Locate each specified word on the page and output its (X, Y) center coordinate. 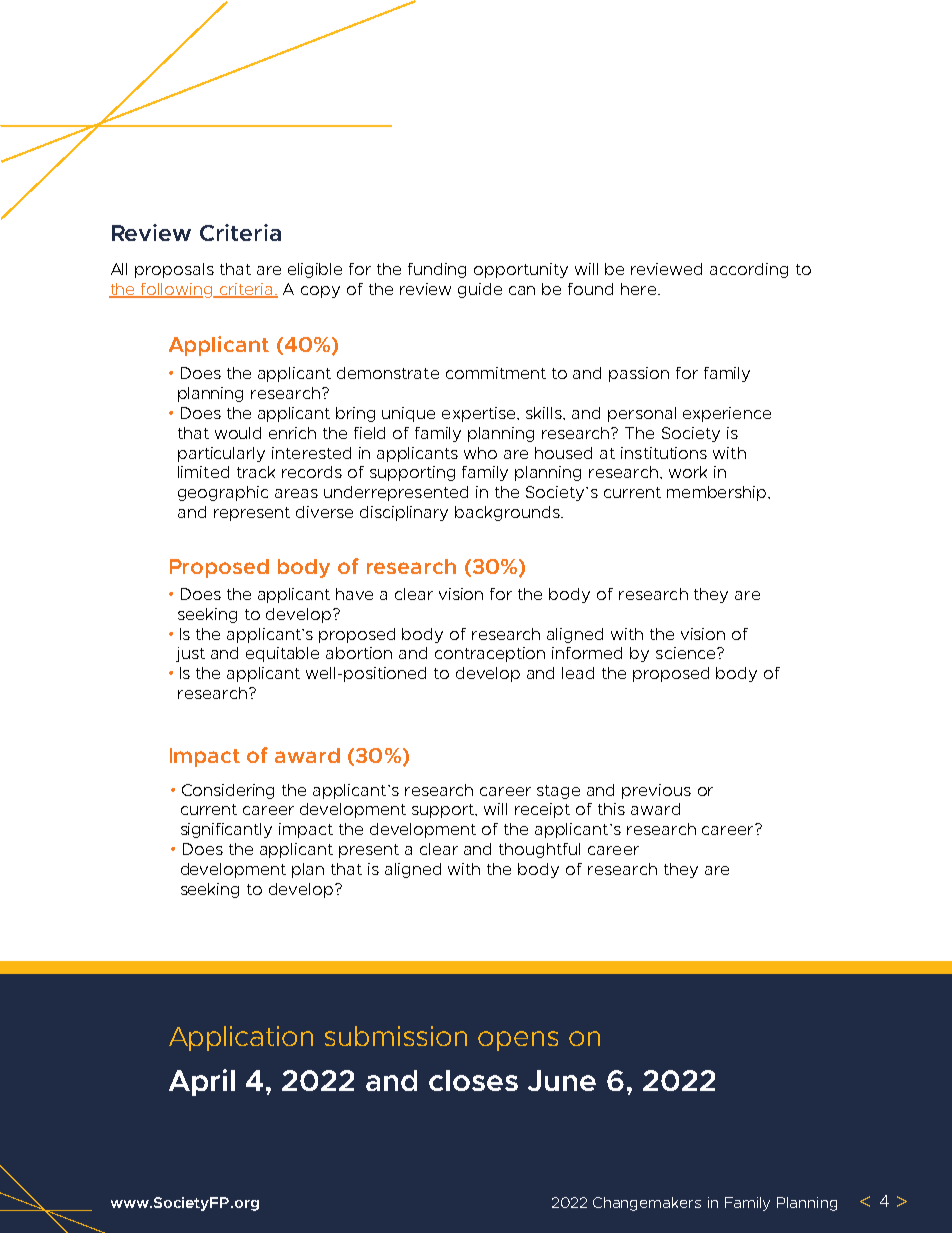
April (202, 1082)
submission (396, 1036)
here (640, 289)
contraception (490, 654)
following (177, 290)
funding (437, 270)
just (190, 654)
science (687, 653)
